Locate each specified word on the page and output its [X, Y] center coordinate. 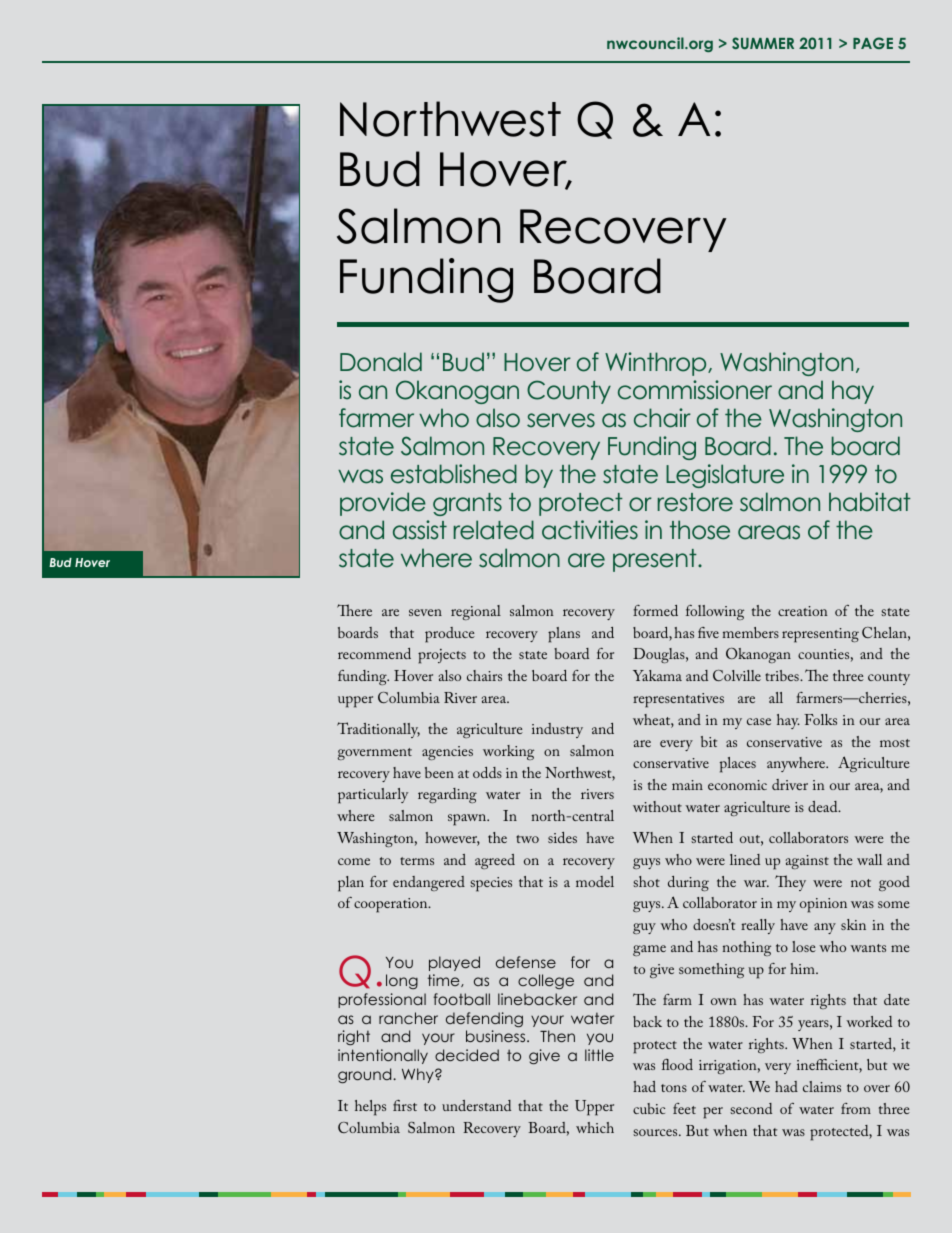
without [657, 806]
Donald [381, 362]
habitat [870, 502]
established [454, 474]
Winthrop [657, 364]
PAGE [873, 43]
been [439, 772]
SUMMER [763, 43]
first [405, 1105]
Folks [820, 719]
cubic [649, 1108]
